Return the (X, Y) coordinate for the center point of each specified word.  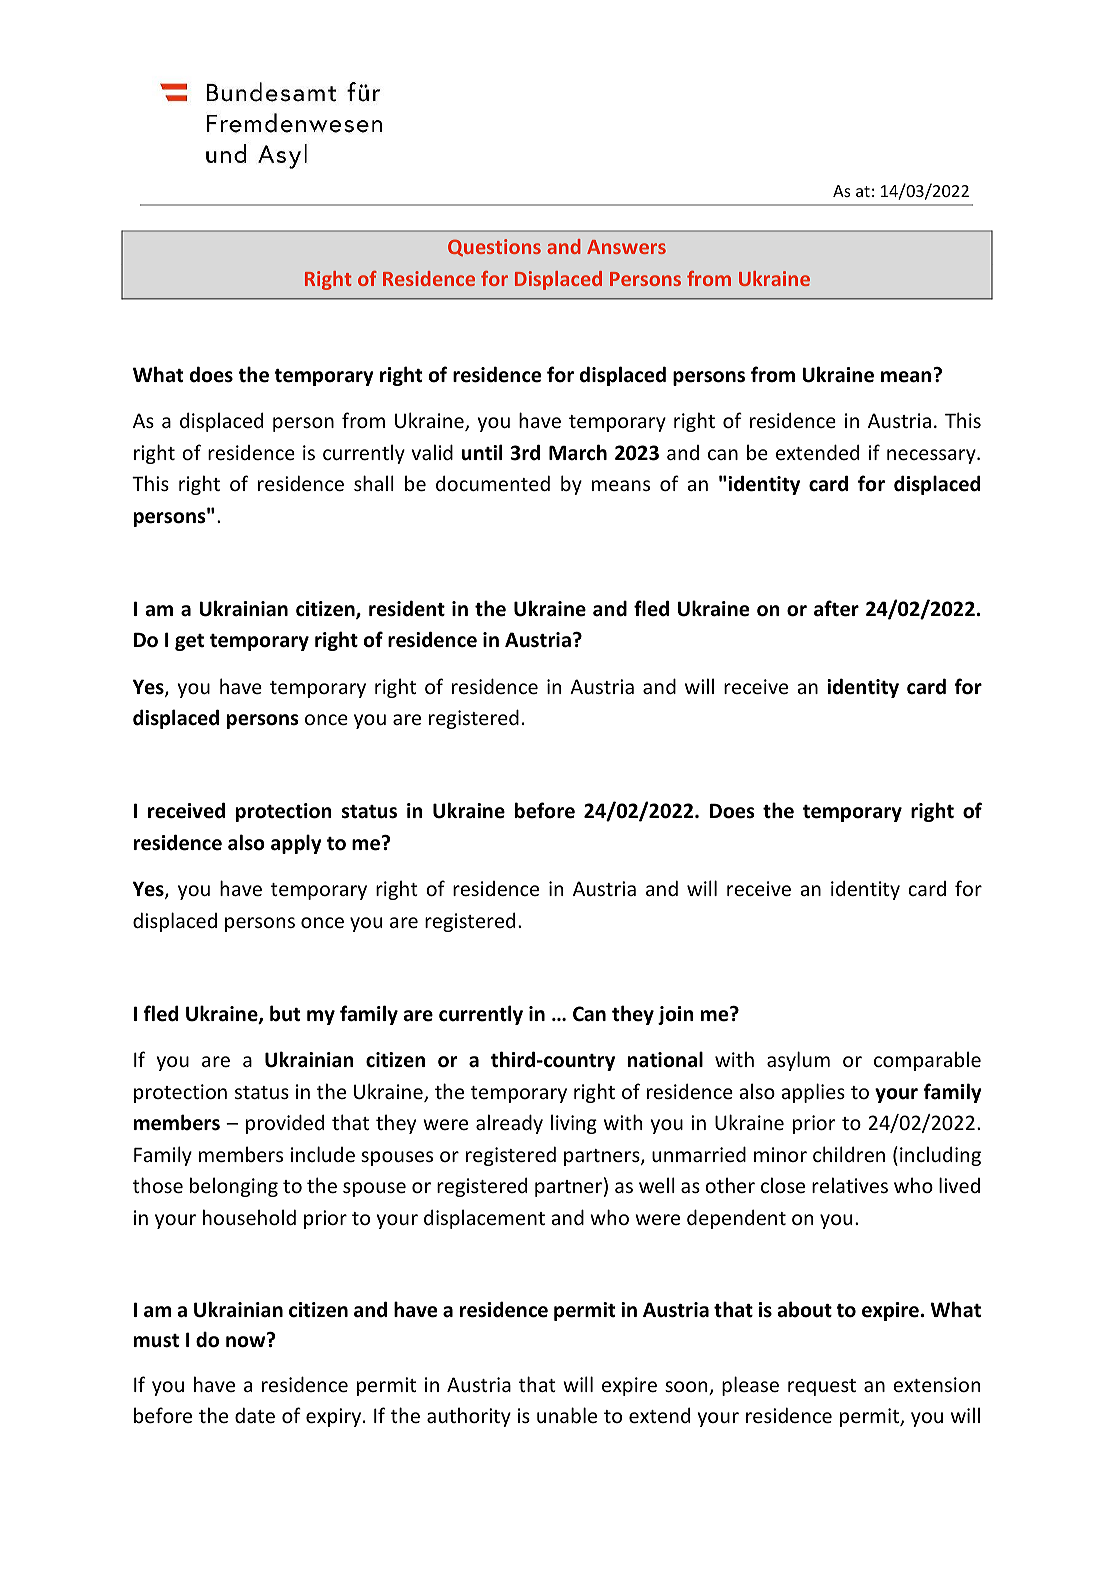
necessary (932, 456)
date (255, 1415)
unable (567, 1415)
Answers (626, 247)
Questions (494, 247)
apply (296, 844)
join (676, 1015)
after (836, 608)
